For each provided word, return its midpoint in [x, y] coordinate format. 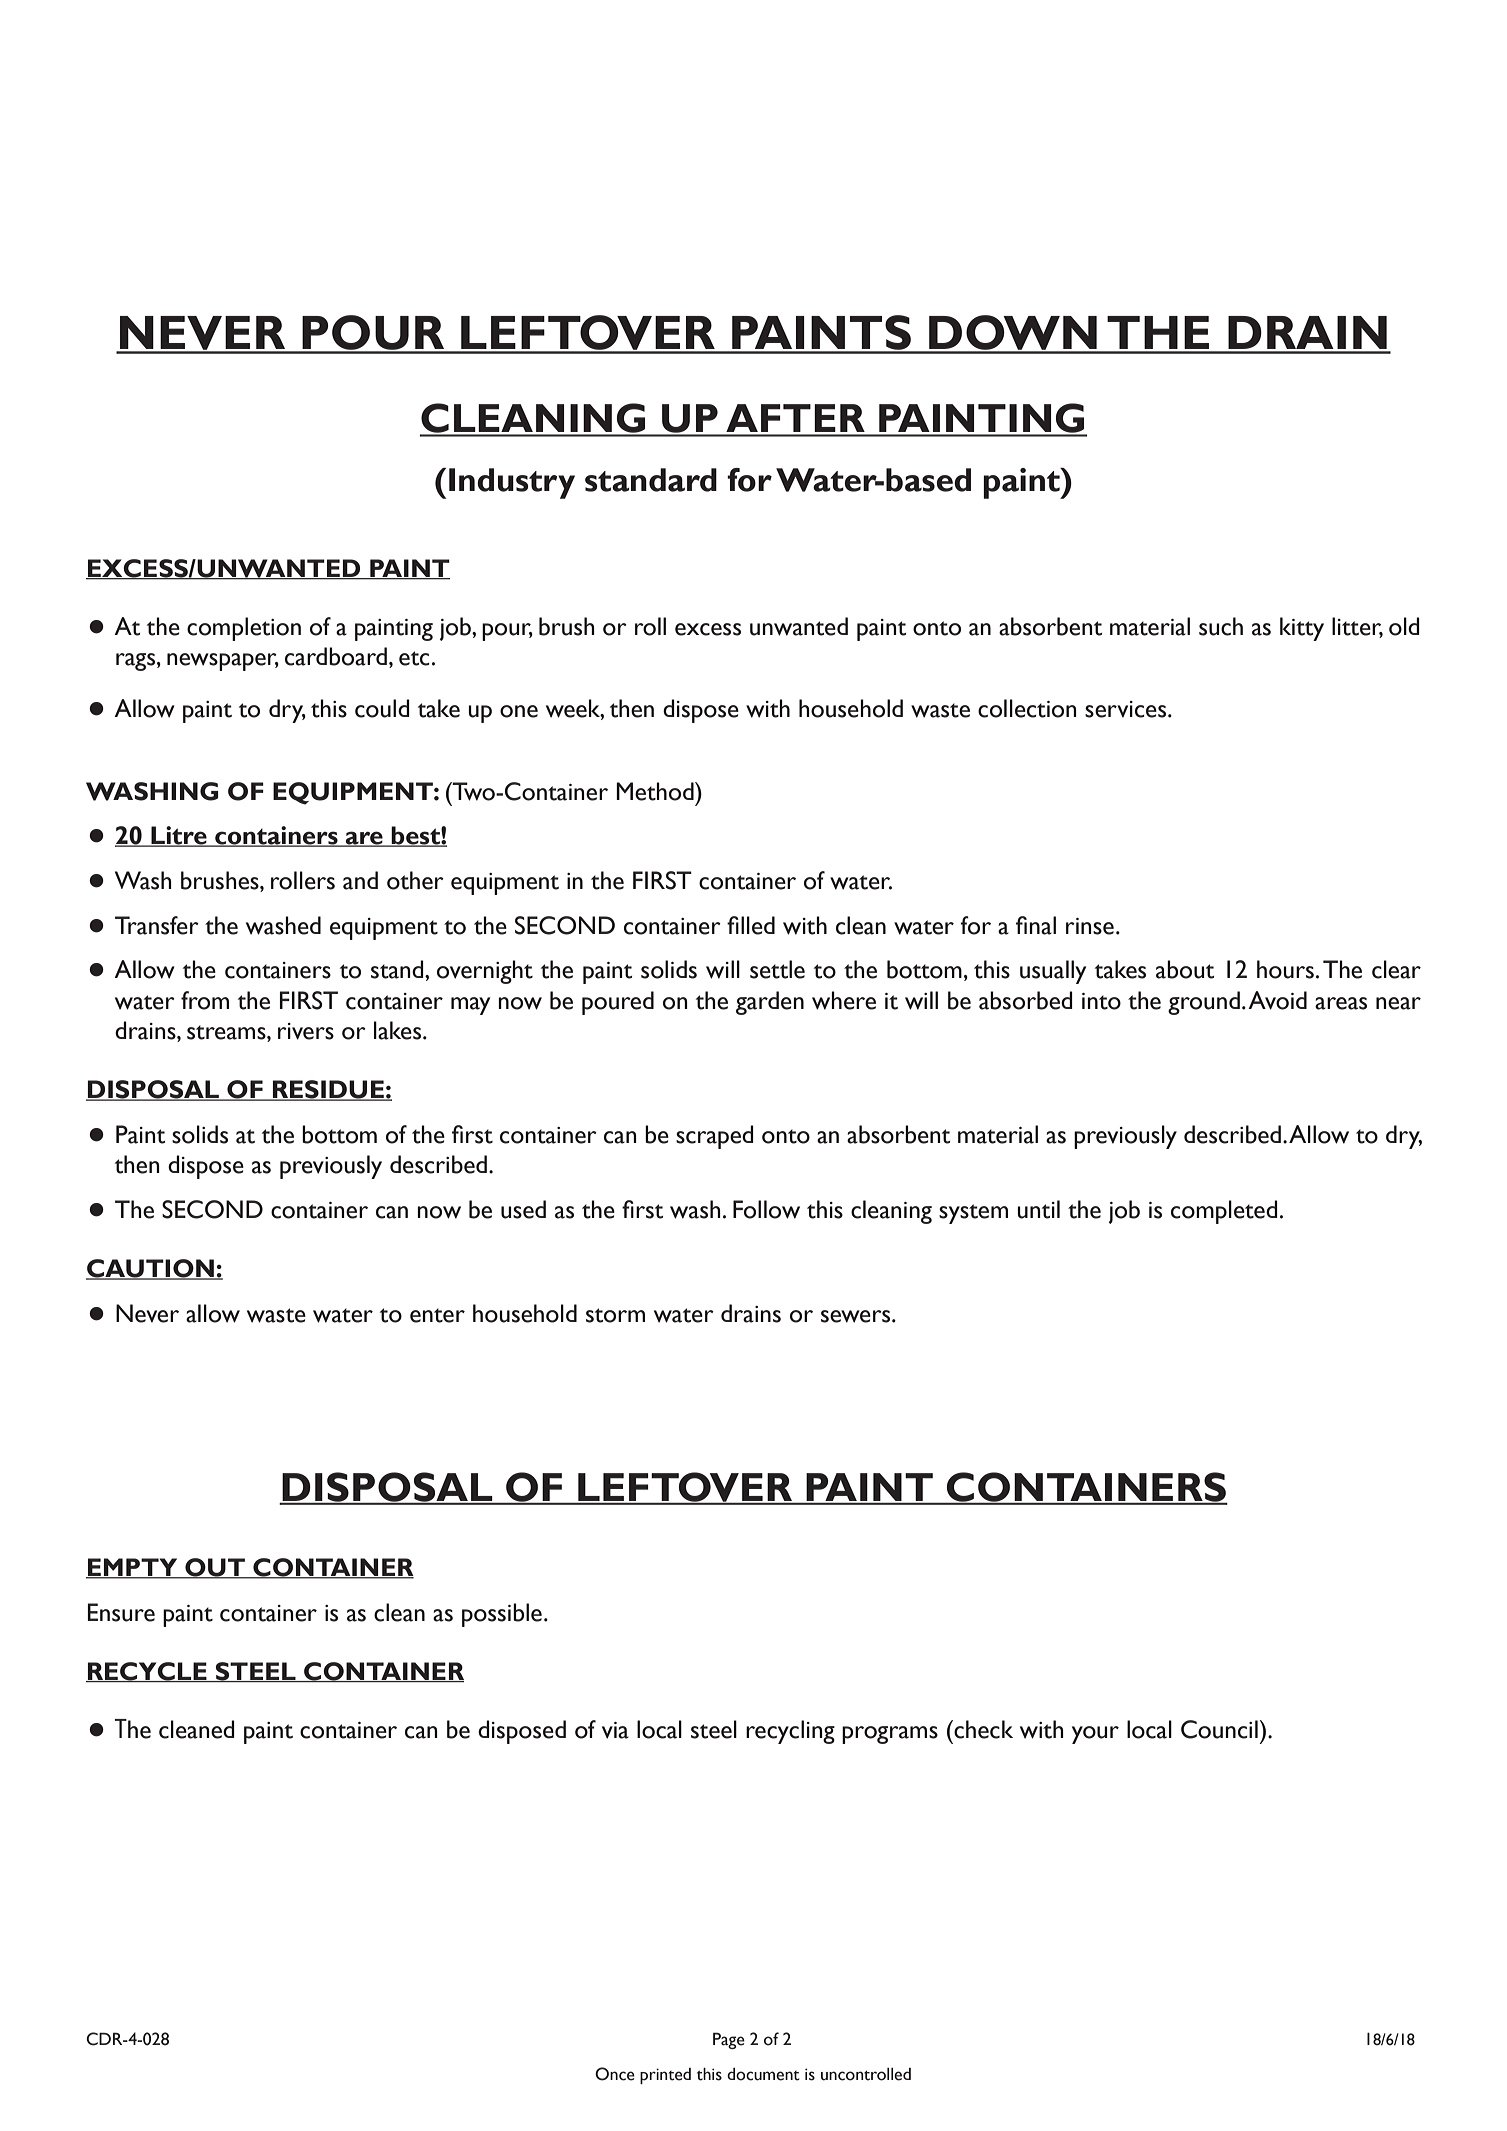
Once [615, 2074]
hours [1285, 969]
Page [729, 2040]
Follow [766, 1209]
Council [1219, 1729]
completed [1224, 1212]
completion [244, 629]
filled [751, 925]
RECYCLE [147, 1672]
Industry [512, 483]
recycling [790, 1732]
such [1221, 626]
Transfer [157, 925]
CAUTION [151, 1269]
